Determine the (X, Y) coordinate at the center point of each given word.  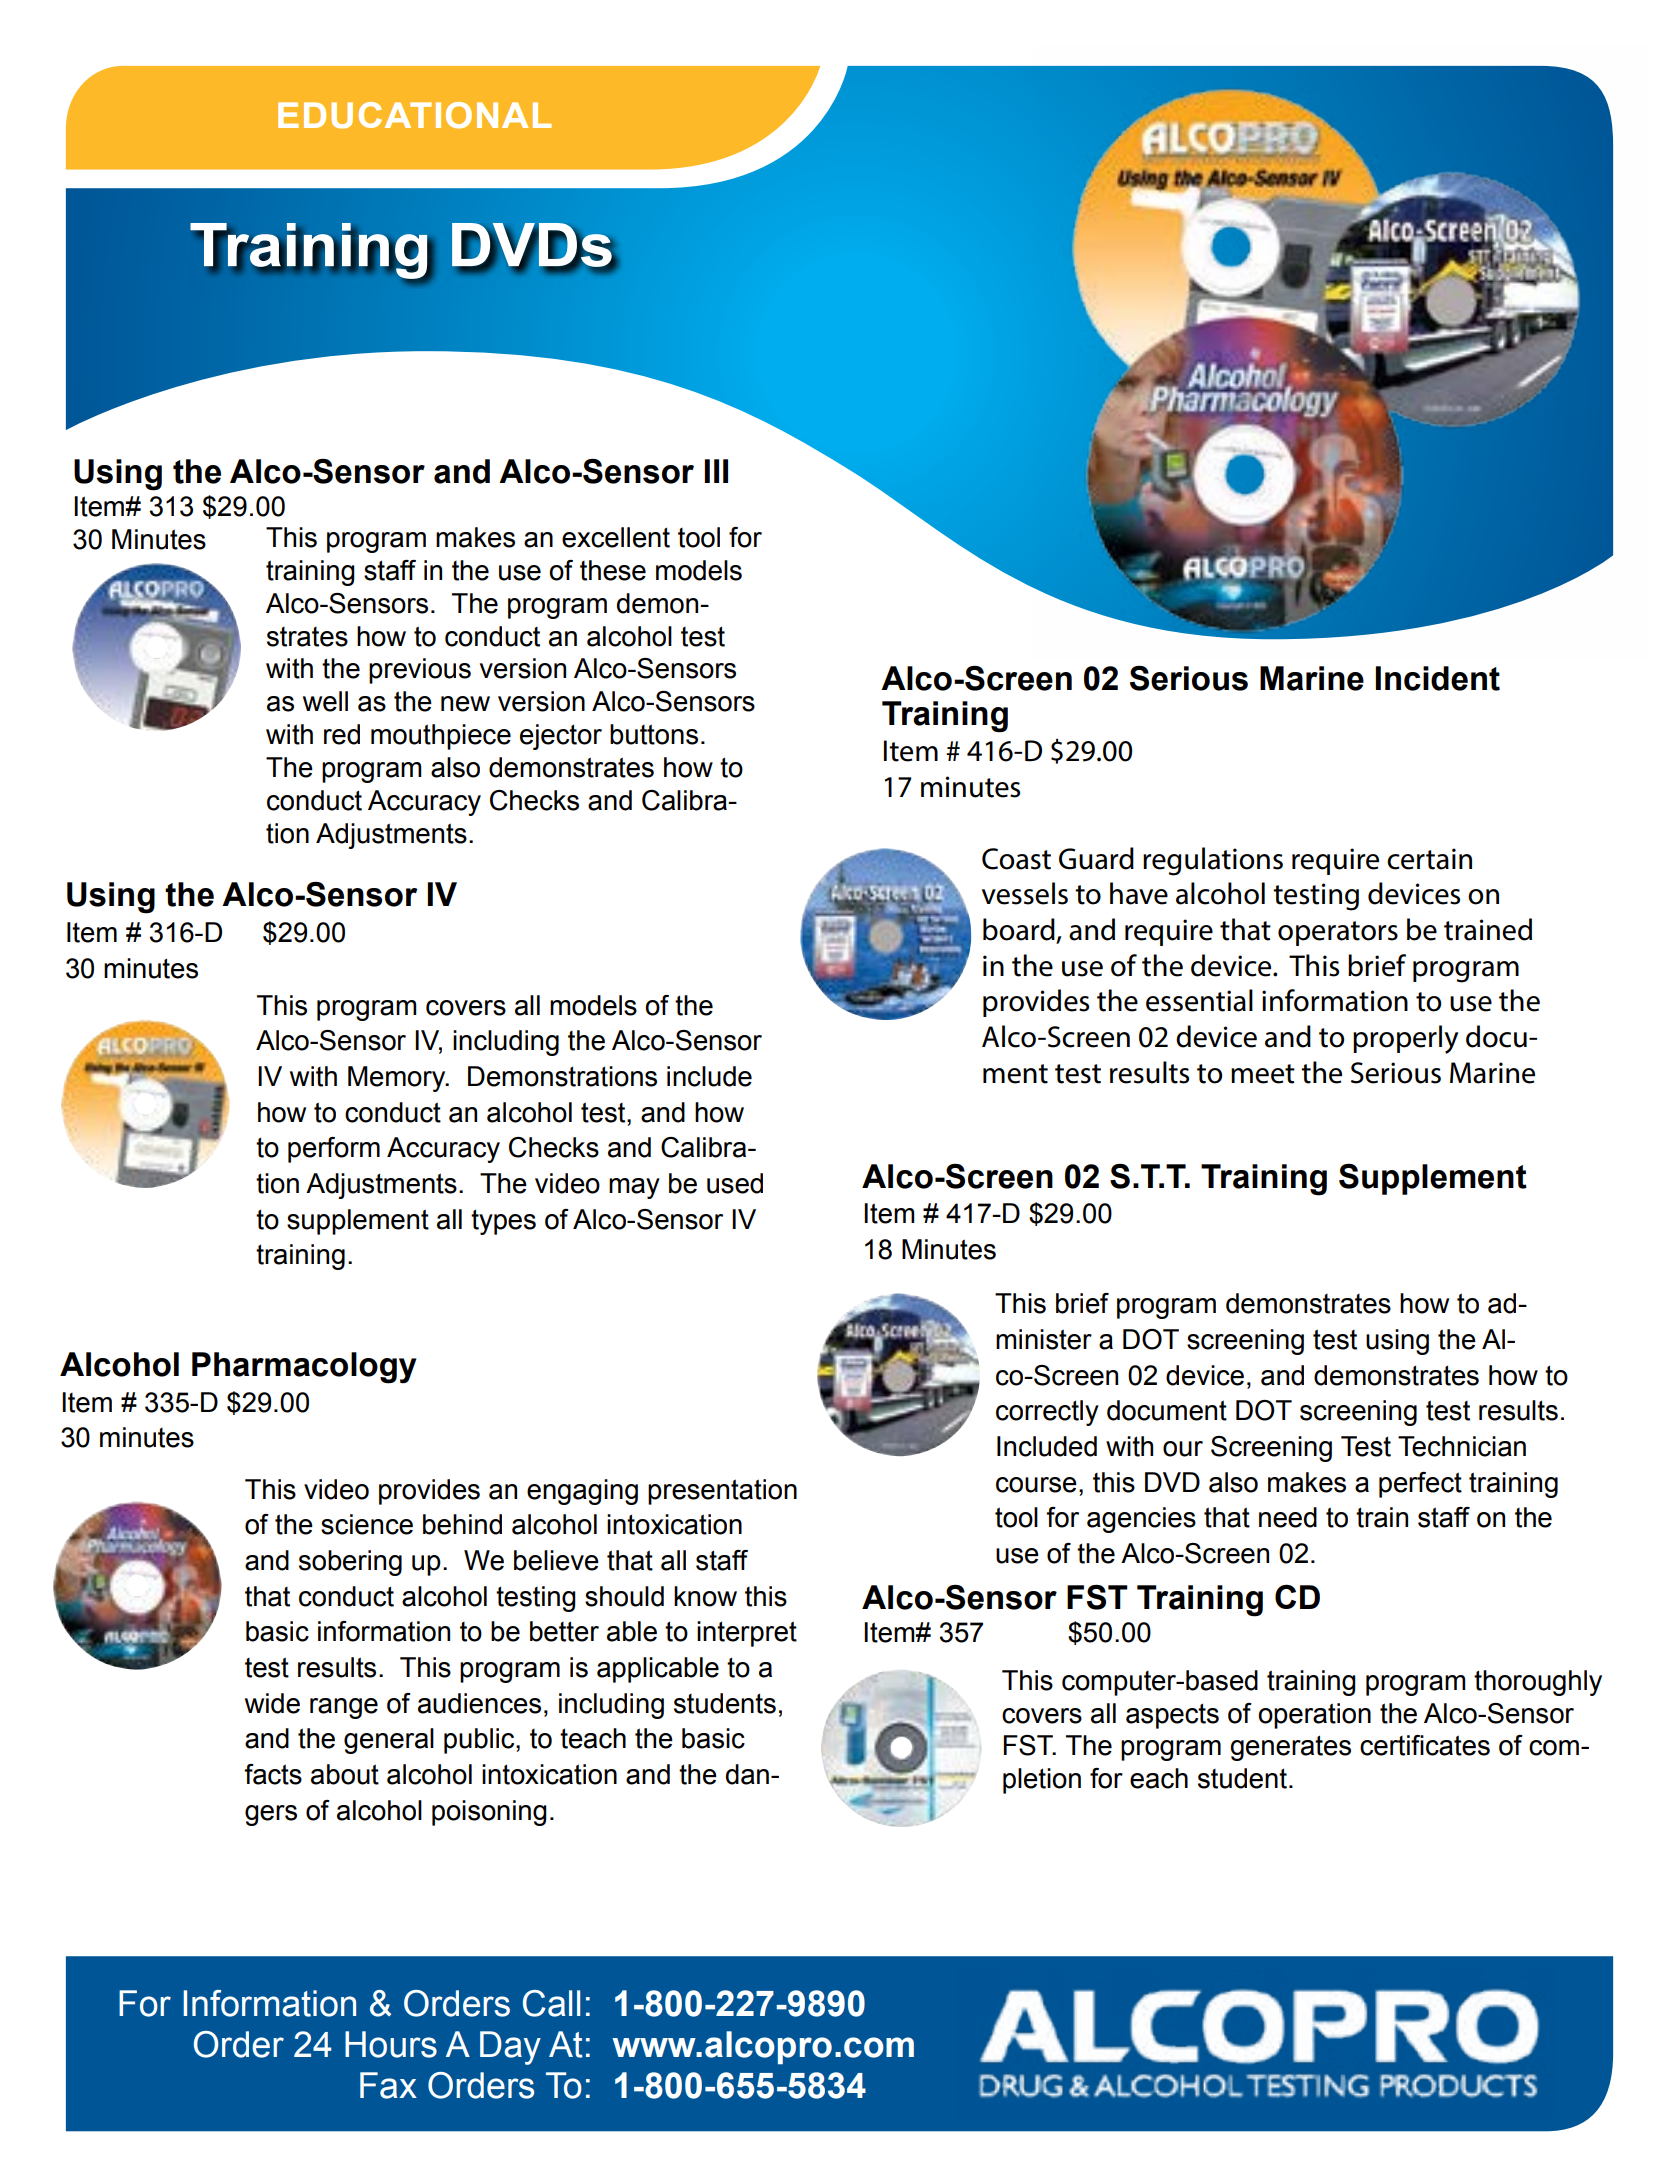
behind (462, 1524)
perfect (1420, 1485)
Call (551, 2003)
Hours (391, 2044)
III (716, 471)
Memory (398, 1079)
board (1020, 930)
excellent (616, 537)
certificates (1425, 1745)
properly (1405, 1039)
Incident (1437, 678)
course (1036, 1485)
